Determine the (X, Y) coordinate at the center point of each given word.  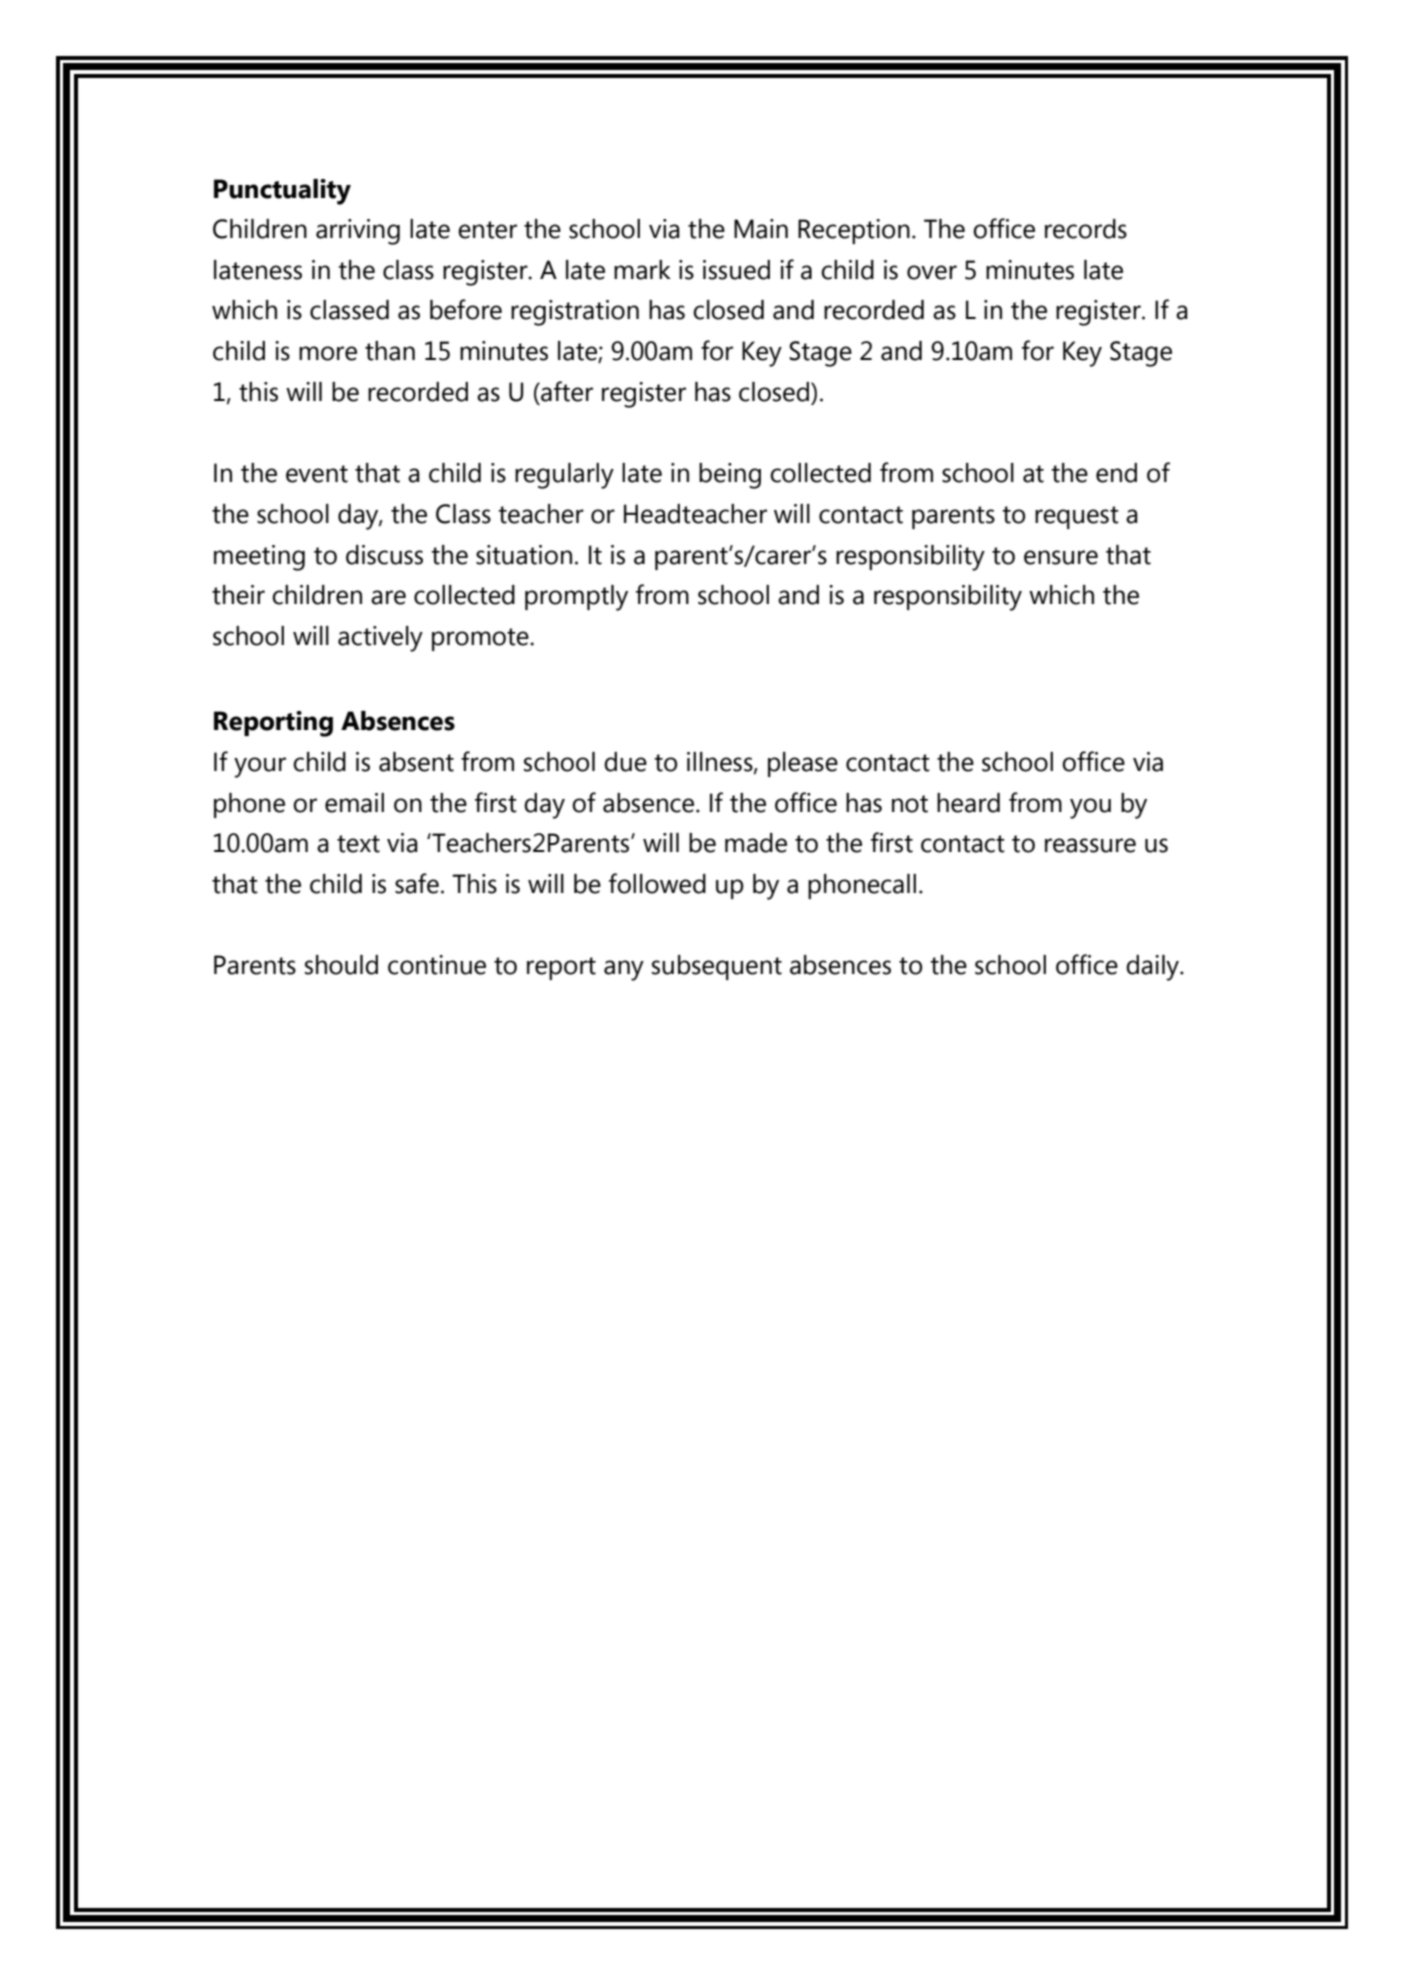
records (1086, 229)
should (341, 965)
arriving (358, 232)
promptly (576, 598)
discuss (384, 555)
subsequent (717, 967)
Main (761, 229)
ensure (1061, 557)
